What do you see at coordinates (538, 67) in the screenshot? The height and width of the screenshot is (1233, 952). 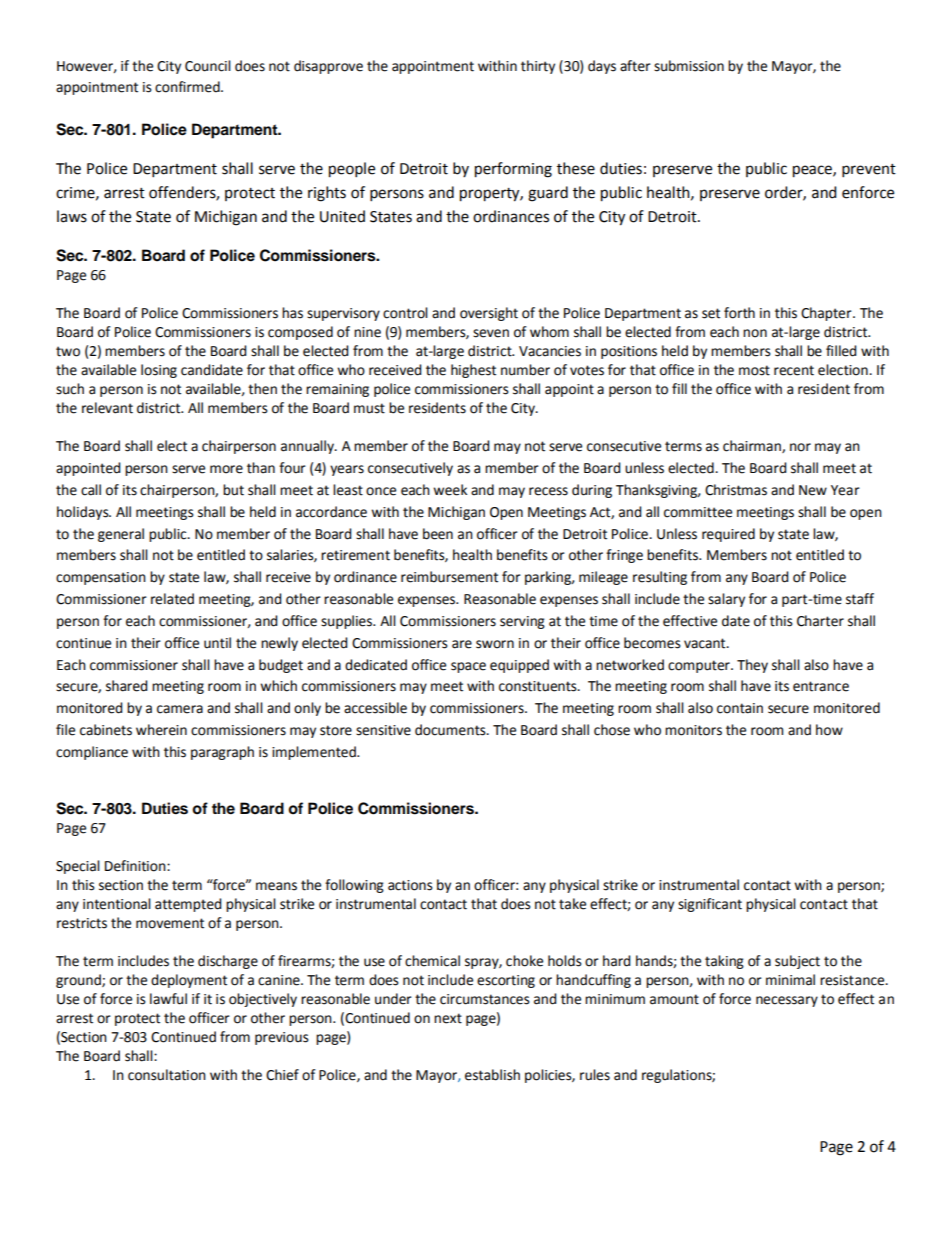 I see `thirty` at bounding box center [538, 67].
